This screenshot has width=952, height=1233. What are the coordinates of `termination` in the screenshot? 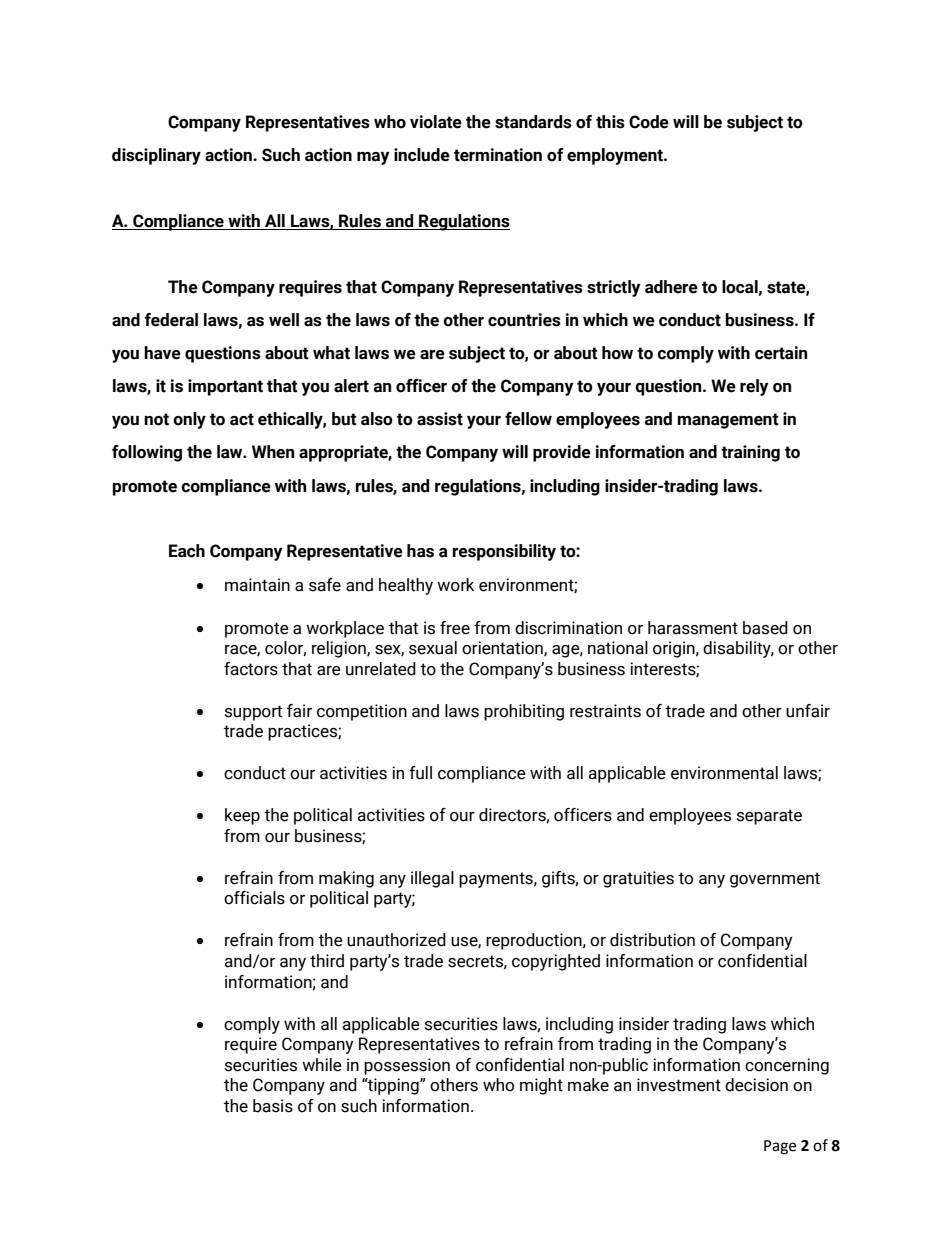 It's located at (498, 155).
